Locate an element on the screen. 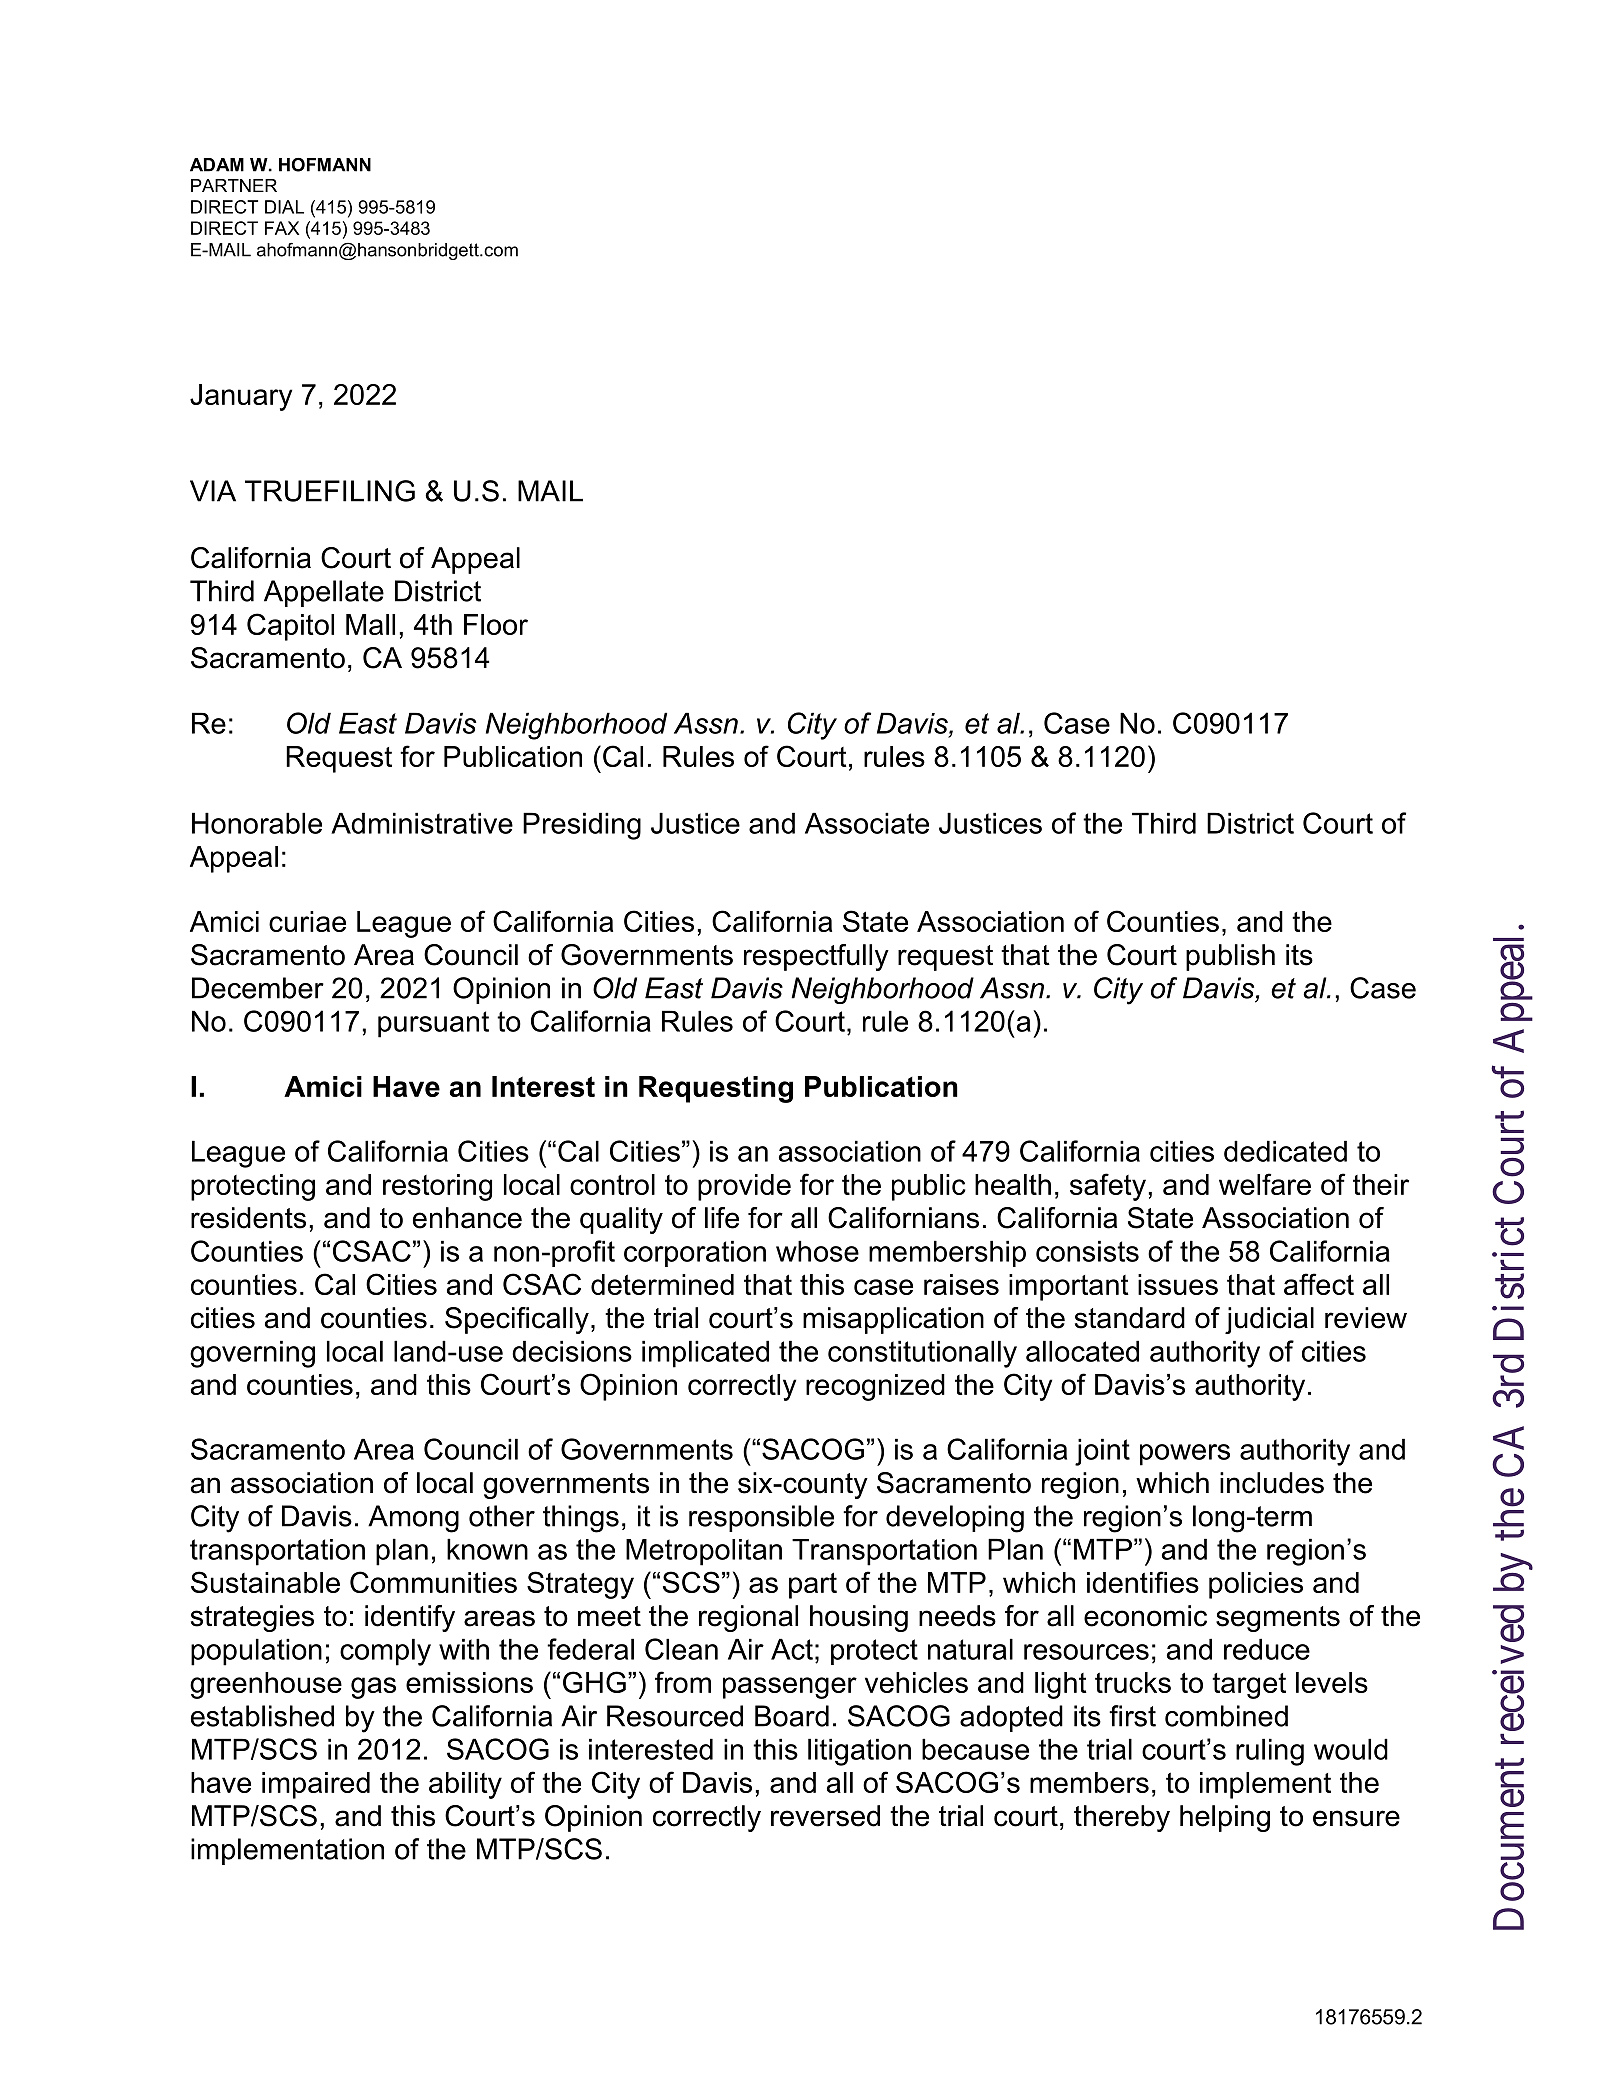 The height and width of the screenshot is (2086, 1612). impaired is located at coordinates (316, 1785).
